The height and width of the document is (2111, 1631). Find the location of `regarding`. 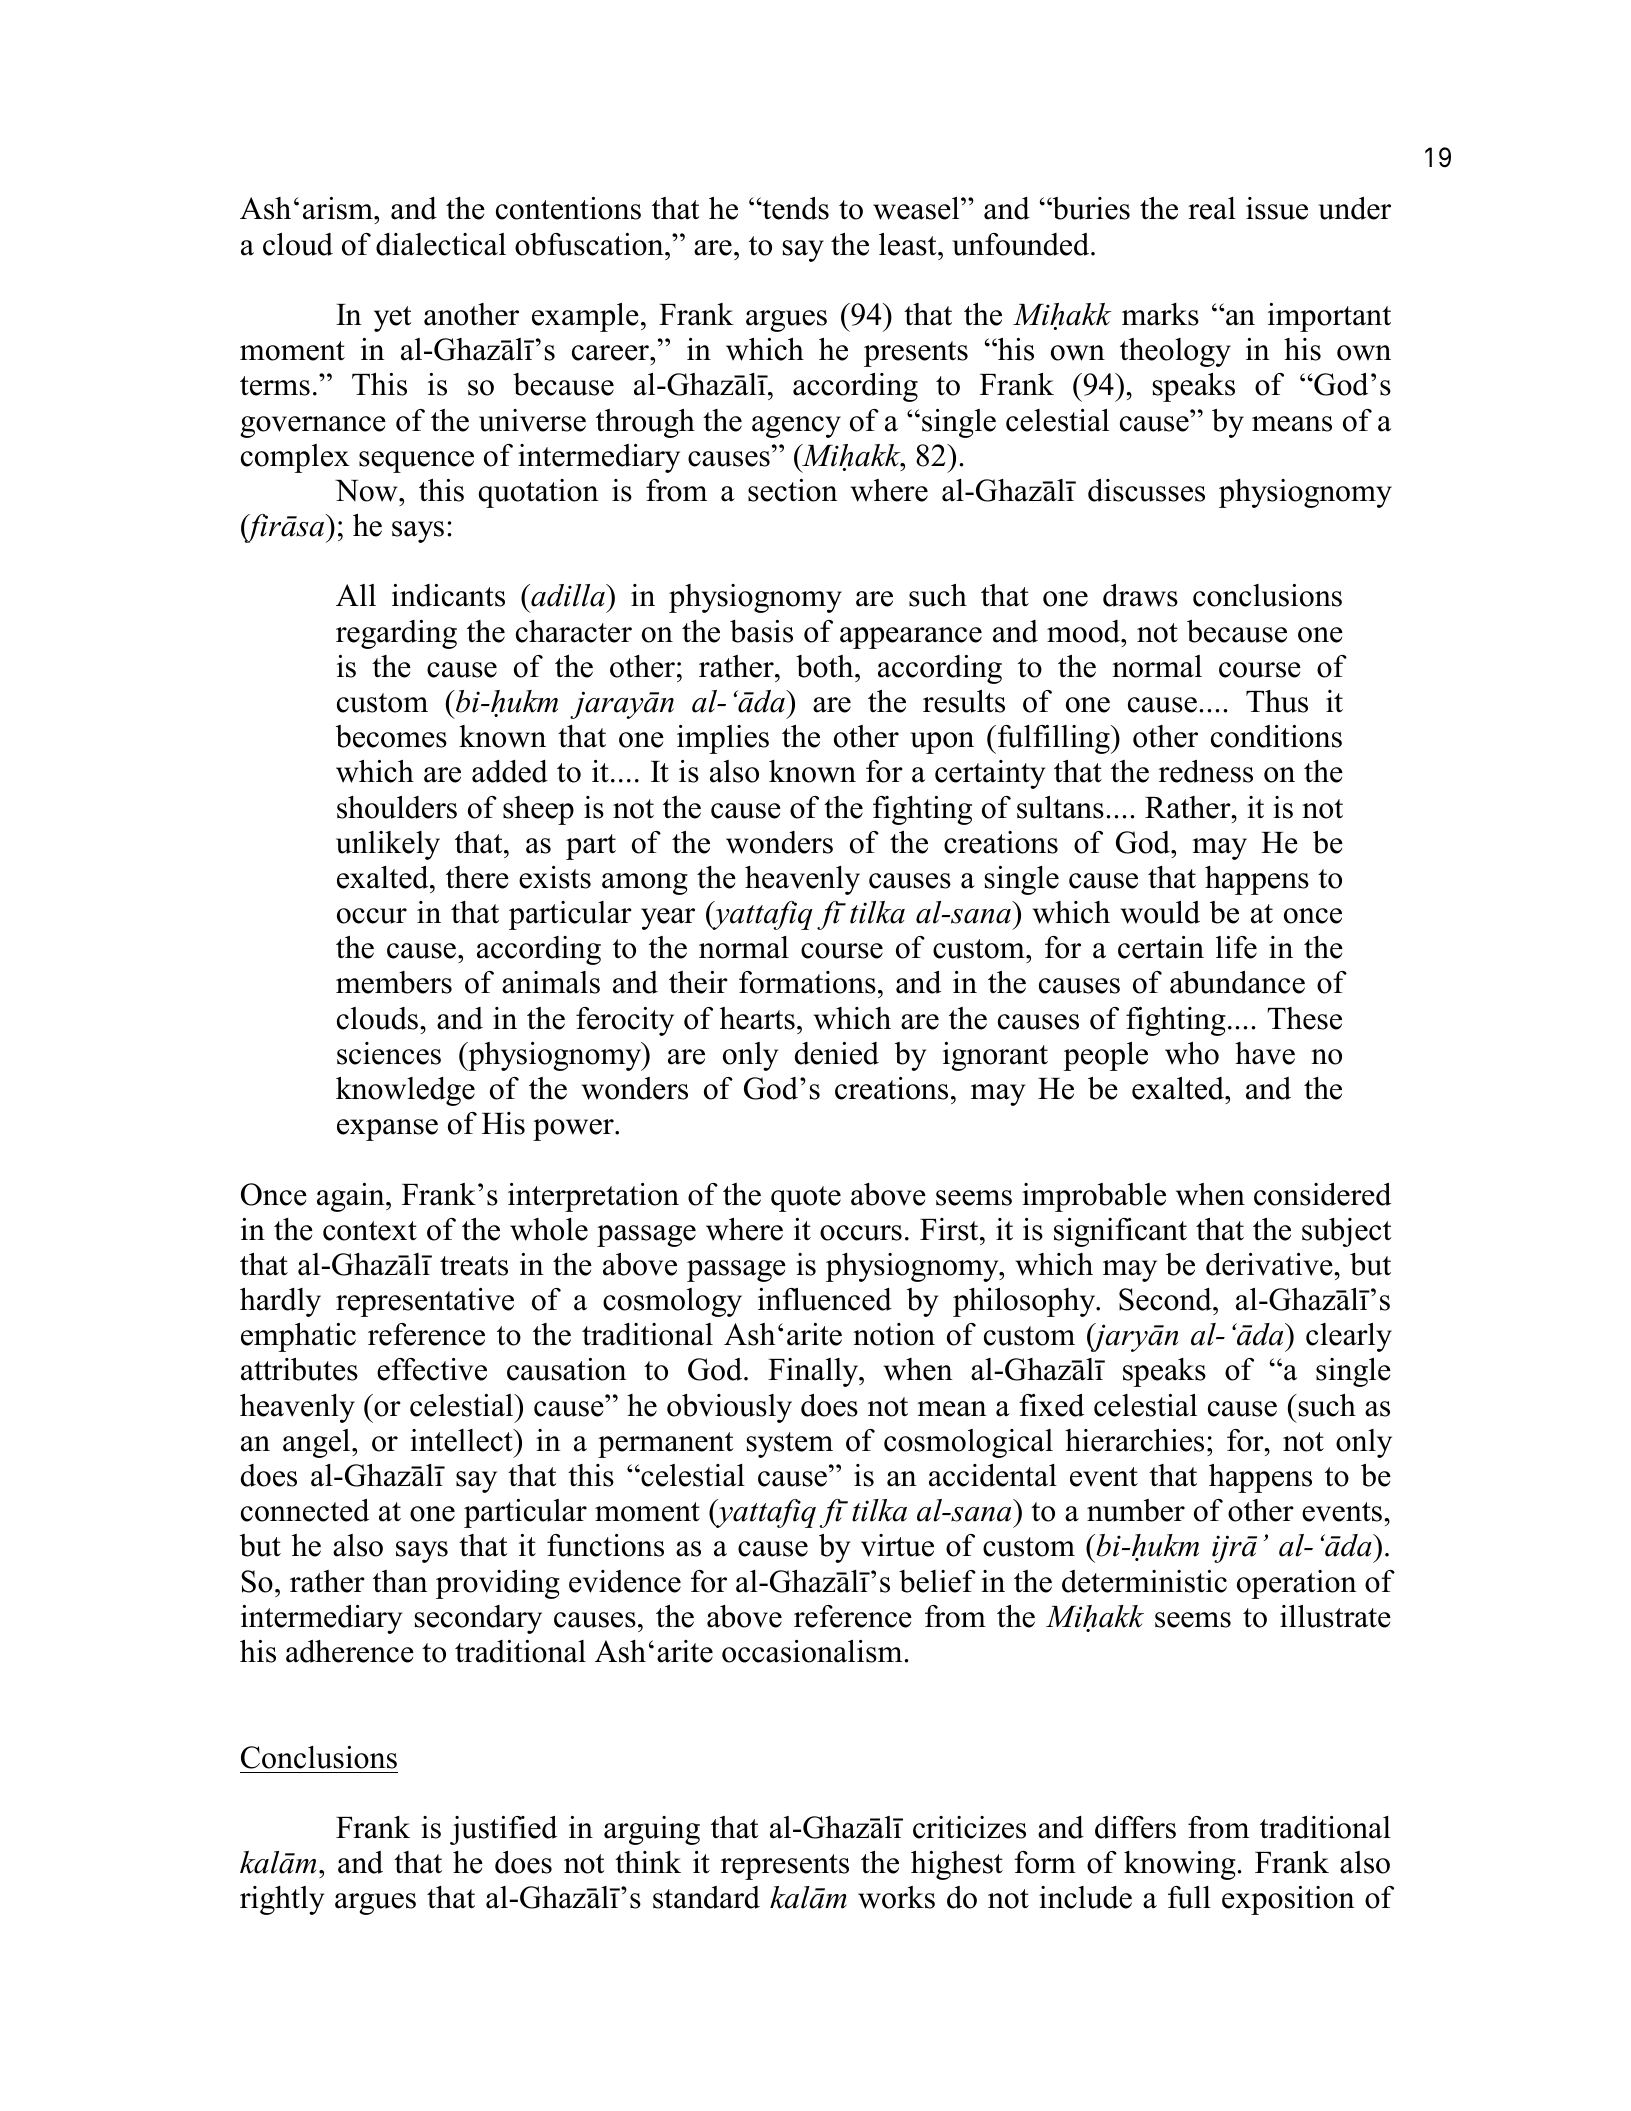

regarding is located at coordinates (396, 634).
